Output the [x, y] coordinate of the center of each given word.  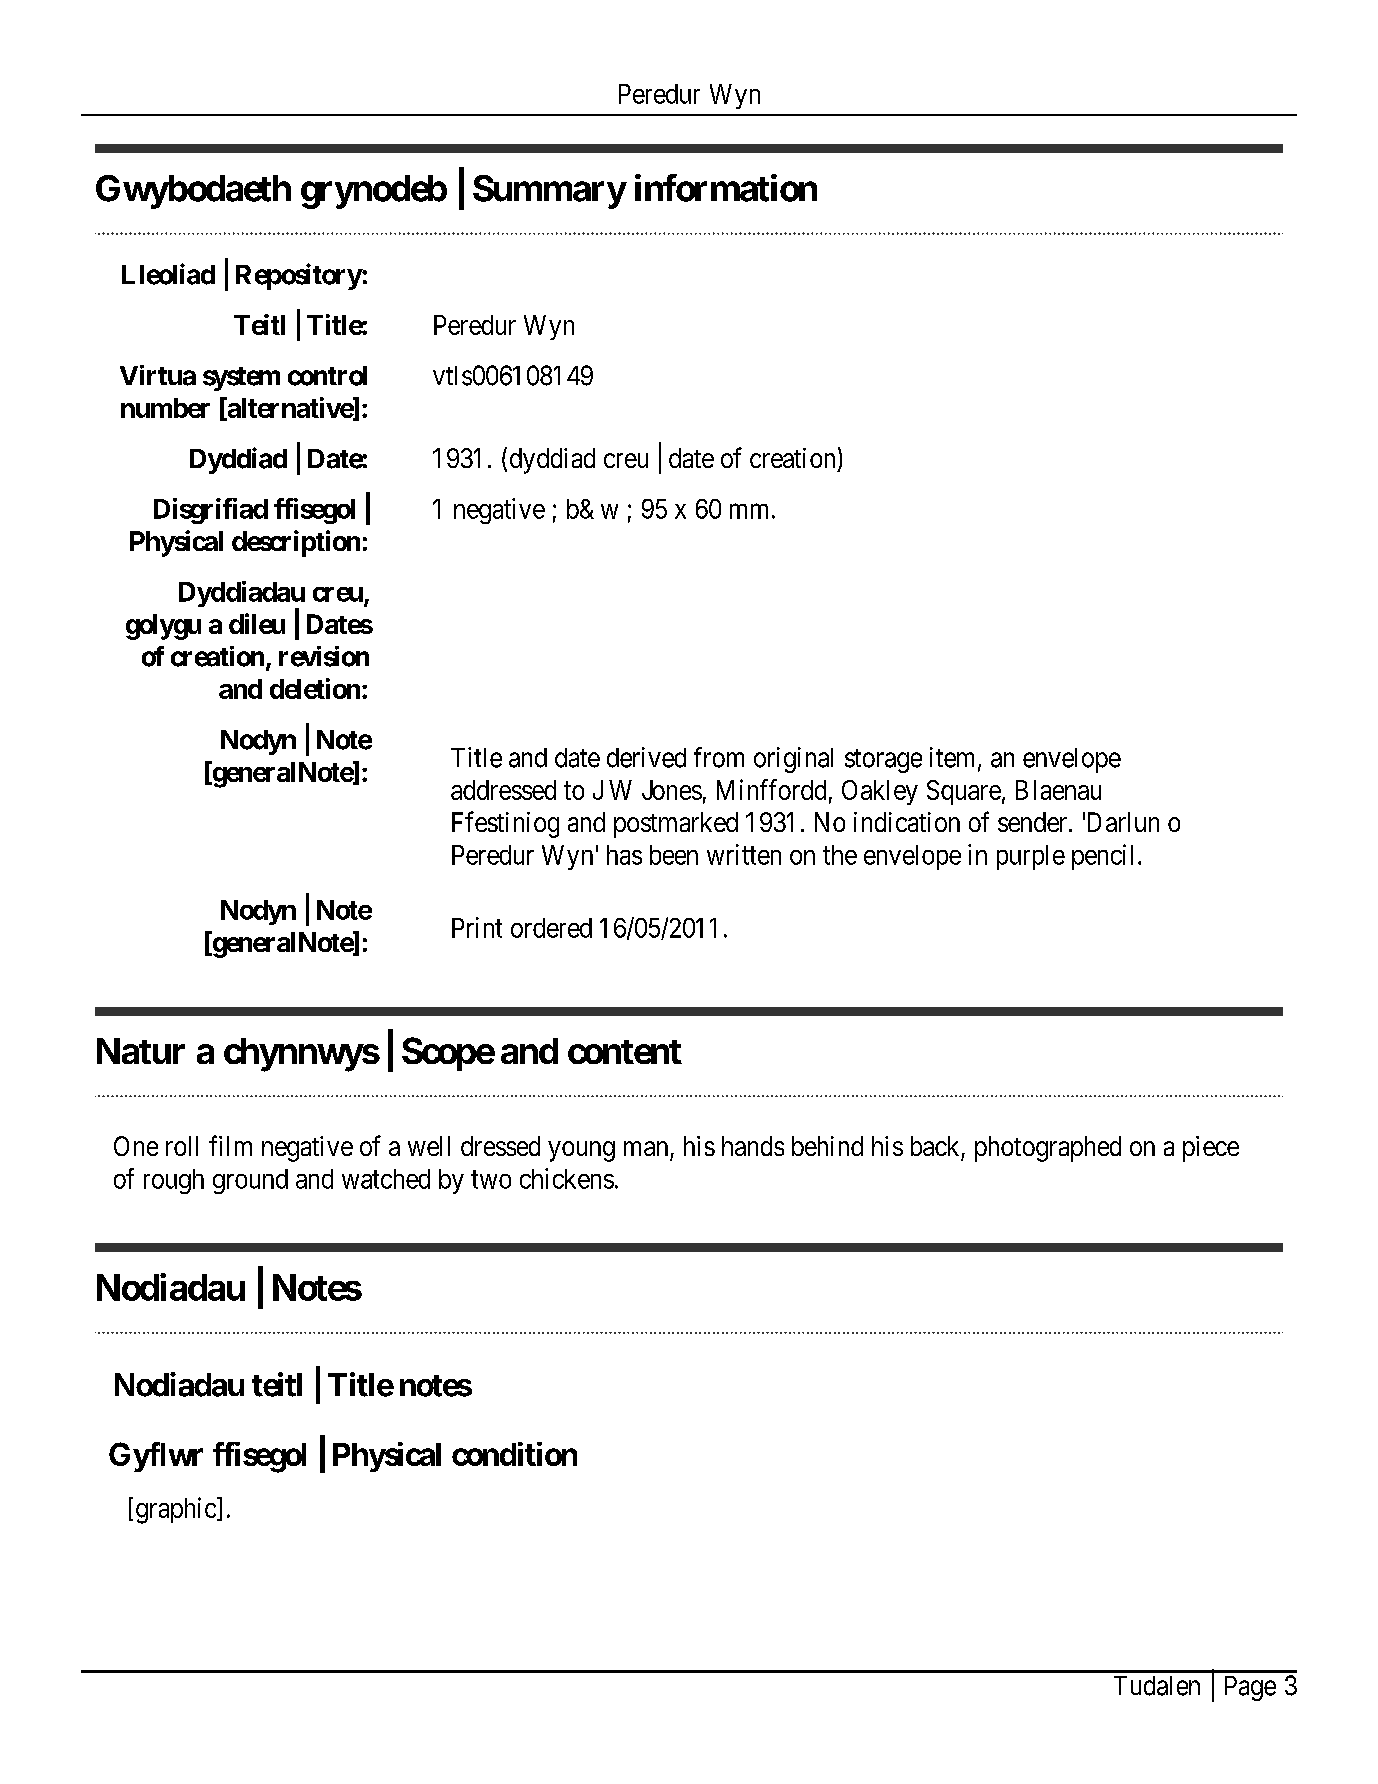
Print [477, 927]
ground [250, 1181]
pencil [1102, 857]
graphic [177, 1510]
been [674, 855]
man [646, 1148]
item [954, 758]
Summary [549, 192]
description [296, 543]
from [719, 757]
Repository [299, 276]
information [726, 188]
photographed [1048, 1149]
